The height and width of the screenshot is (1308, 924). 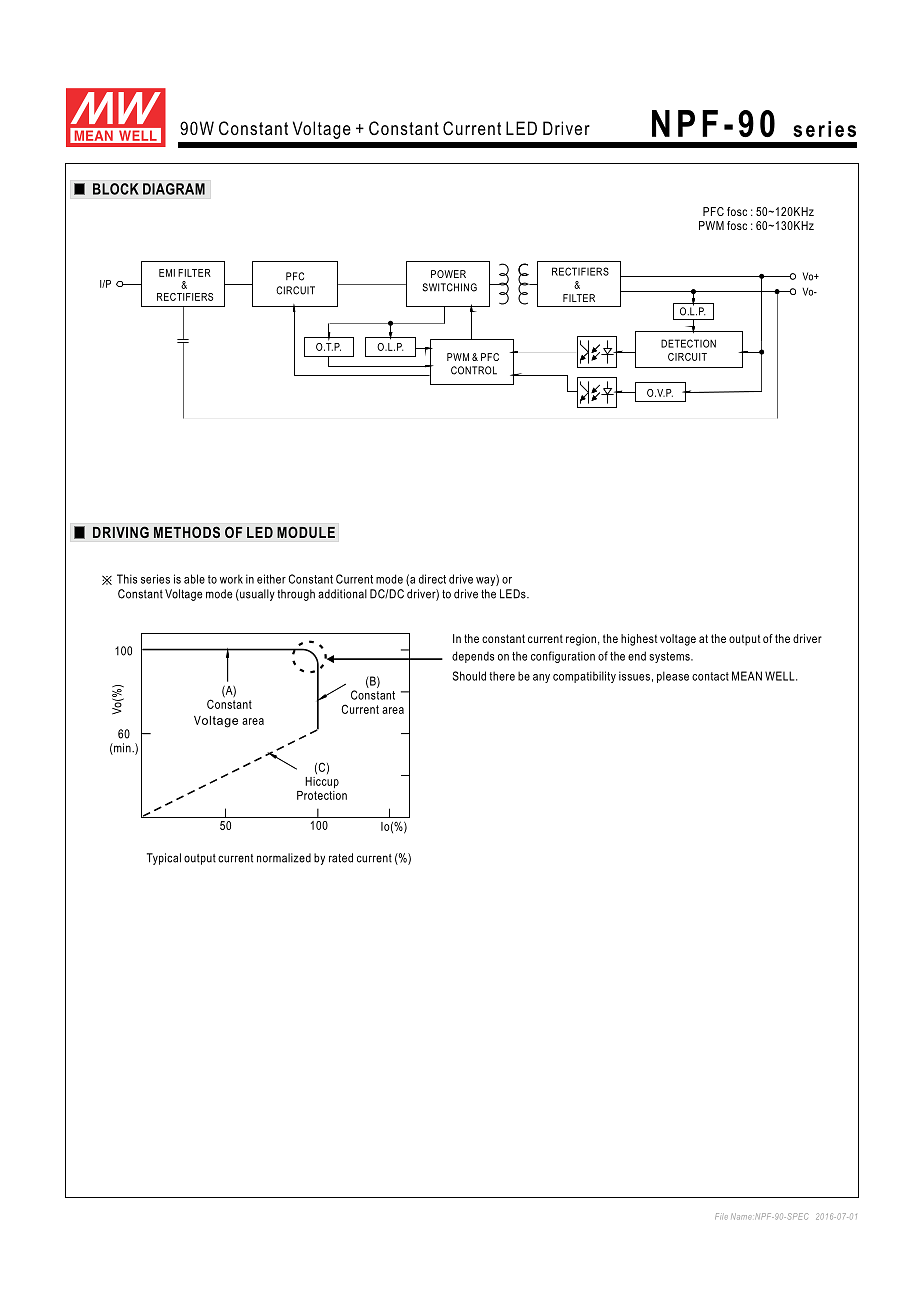 I want to click on DIAGRAM, so click(x=174, y=189).
